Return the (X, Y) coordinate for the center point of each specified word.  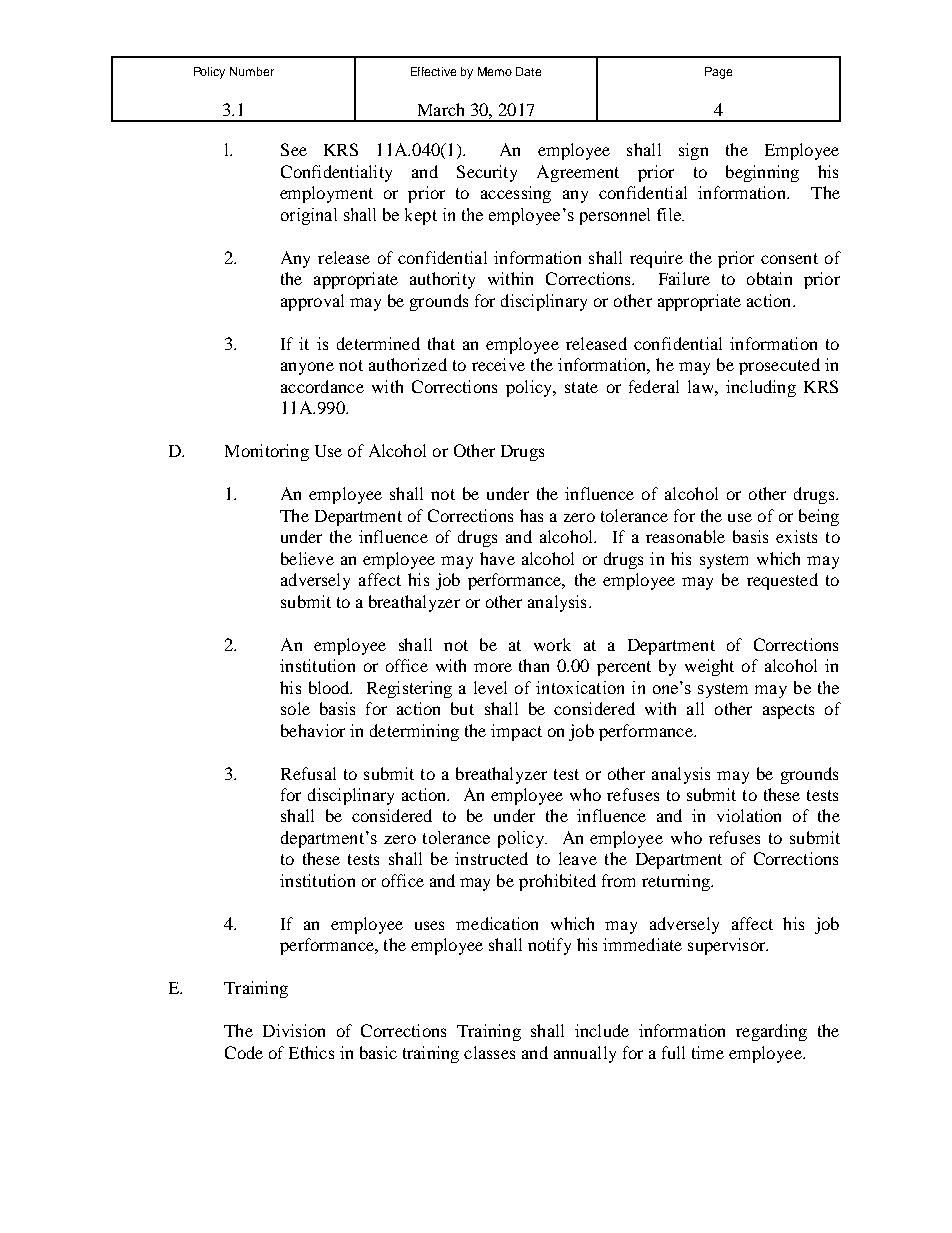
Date (528, 71)
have (497, 558)
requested (782, 581)
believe (307, 558)
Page (718, 73)
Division (294, 1030)
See (294, 149)
